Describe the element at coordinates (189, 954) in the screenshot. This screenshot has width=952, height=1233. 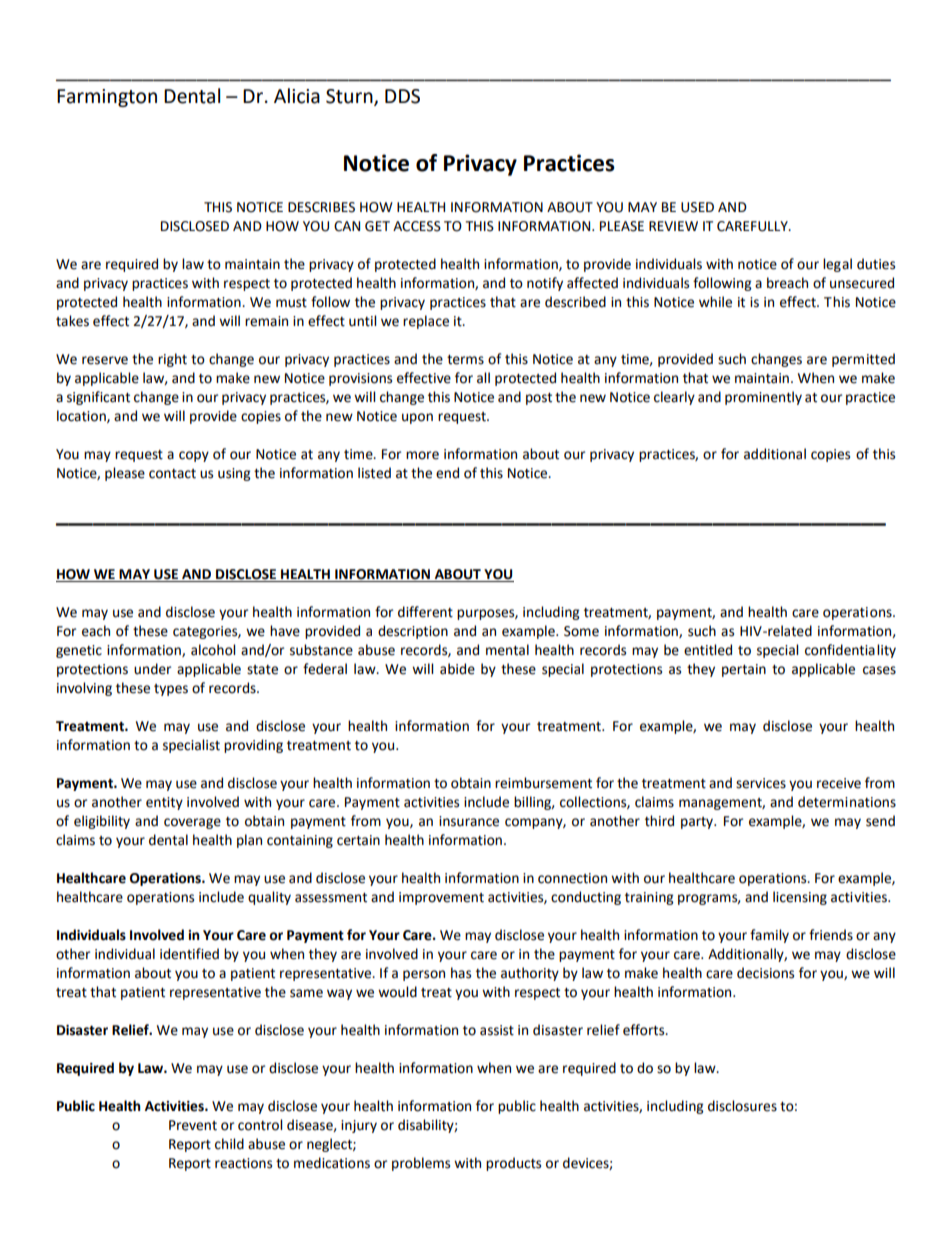
I see `identified` at that location.
